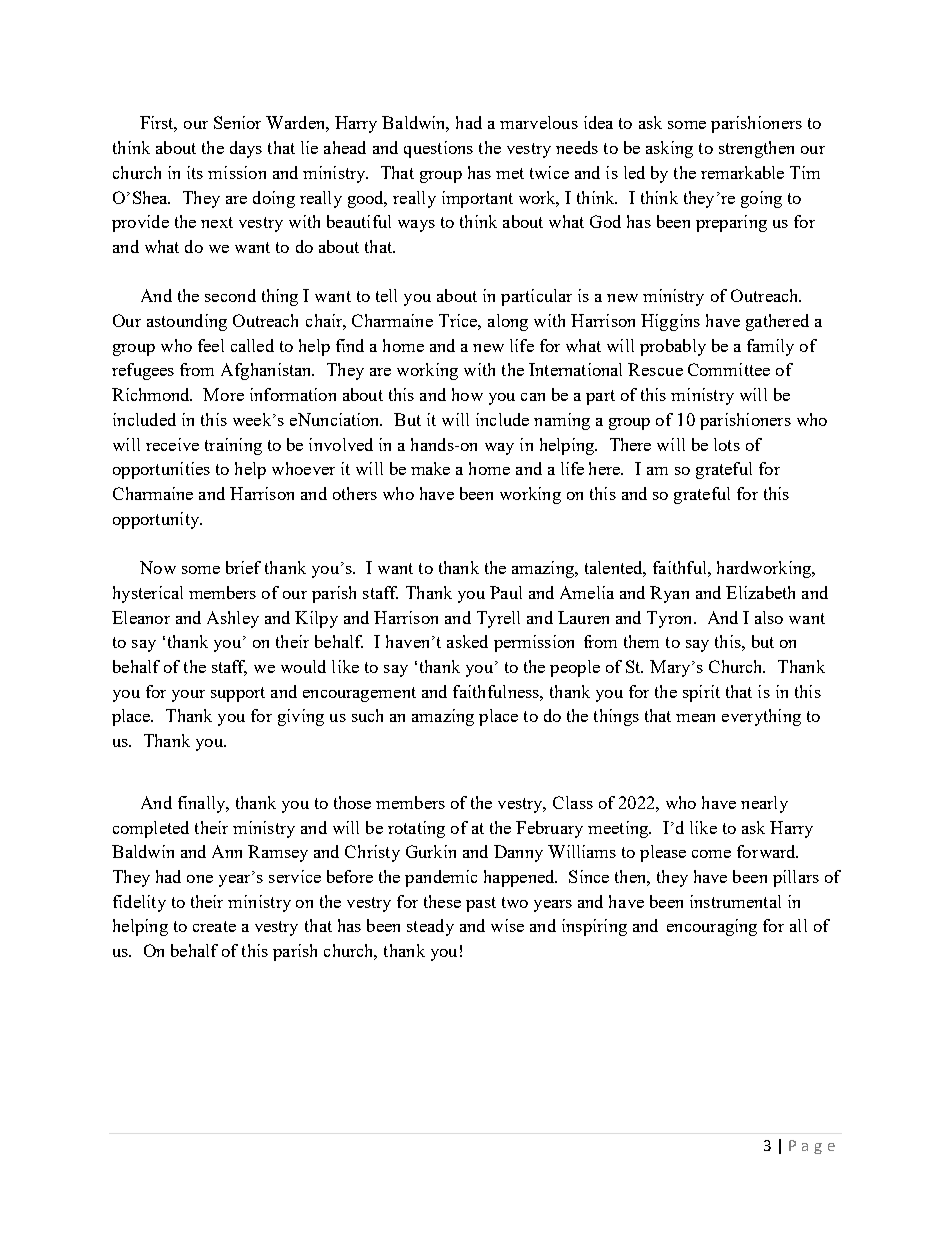 Image resolution: width=952 pixels, height=1233 pixels. I want to click on asked, so click(467, 641).
